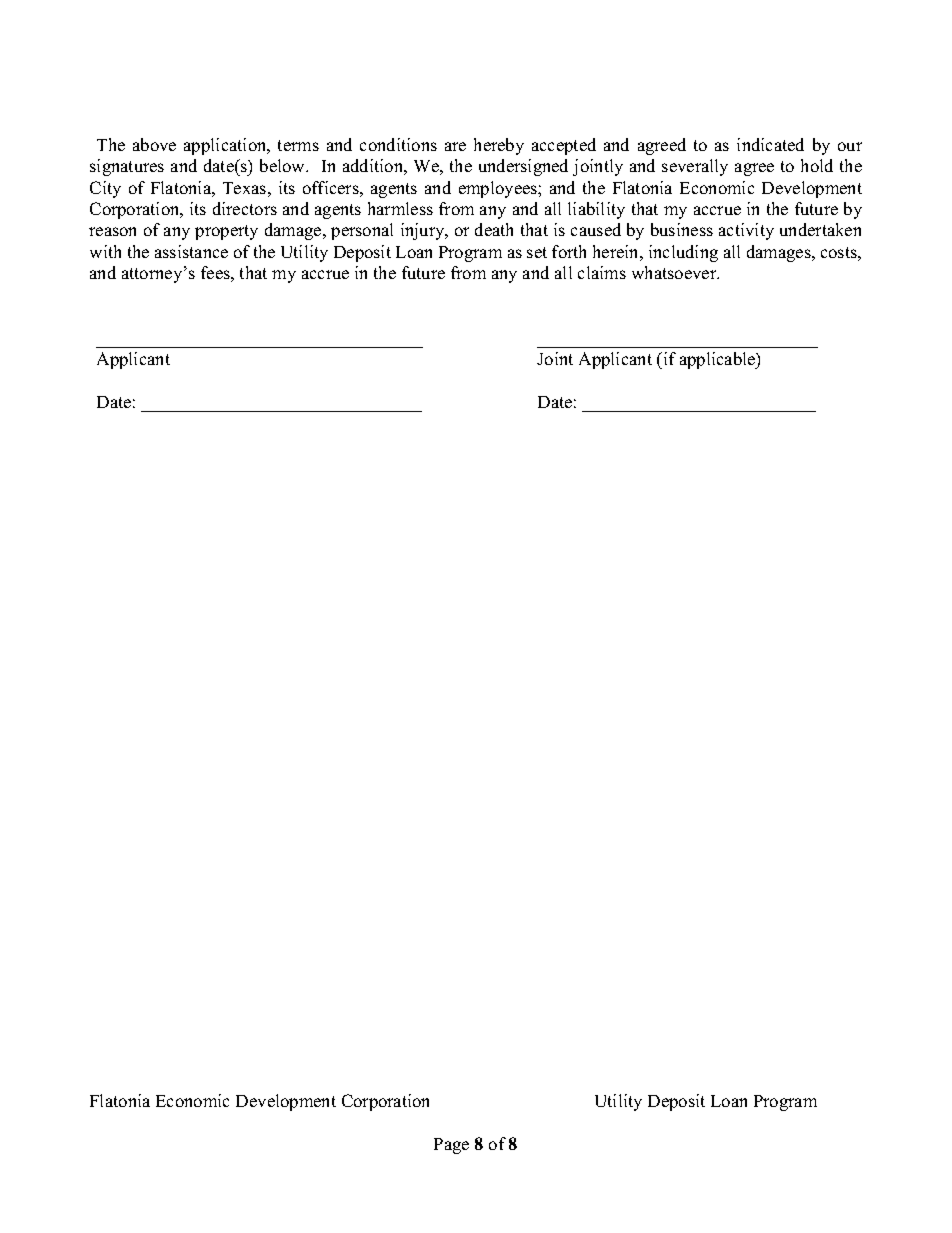 The width and height of the image is (952, 1233). I want to click on forth, so click(569, 251).
